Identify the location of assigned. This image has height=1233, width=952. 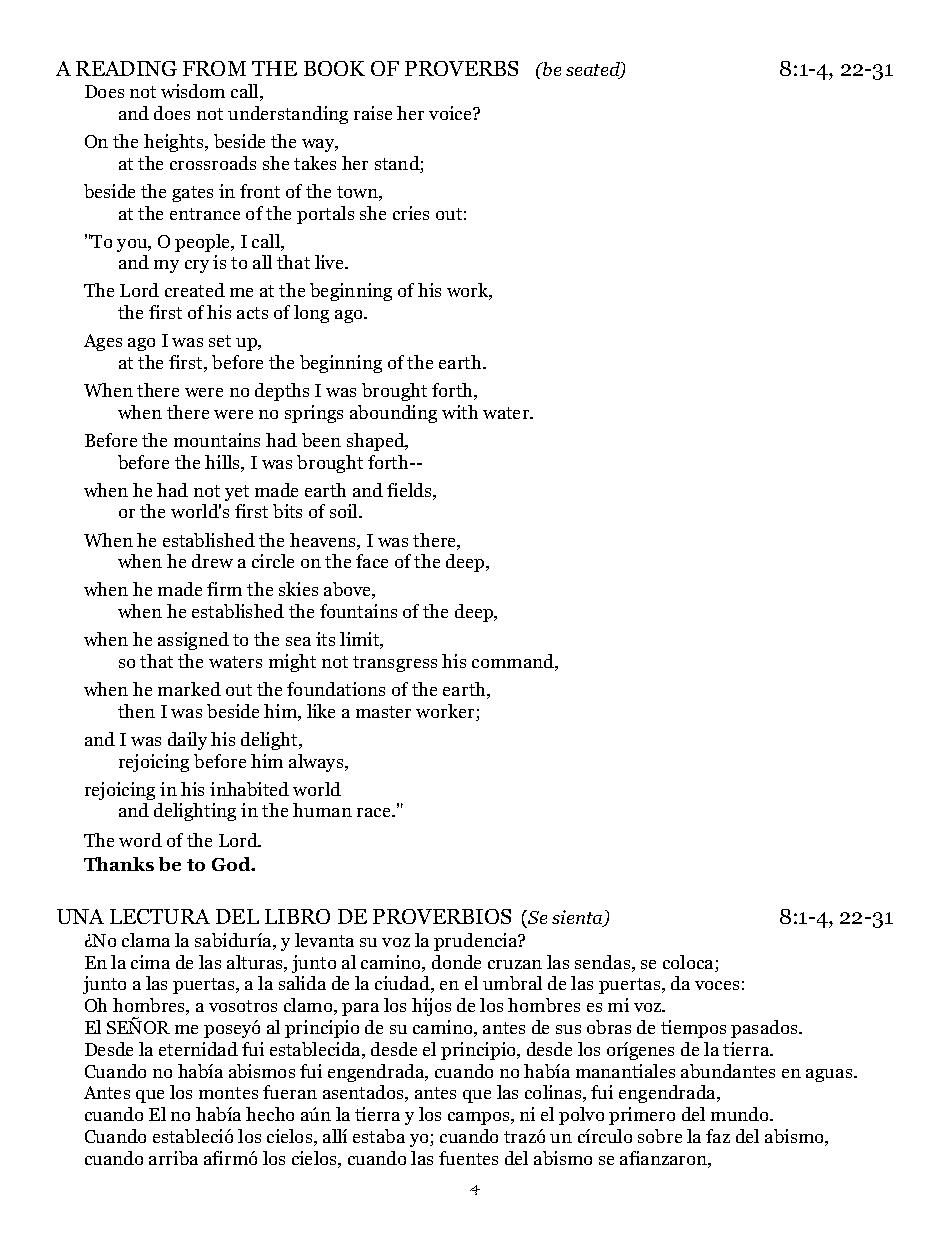
(193, 641).
